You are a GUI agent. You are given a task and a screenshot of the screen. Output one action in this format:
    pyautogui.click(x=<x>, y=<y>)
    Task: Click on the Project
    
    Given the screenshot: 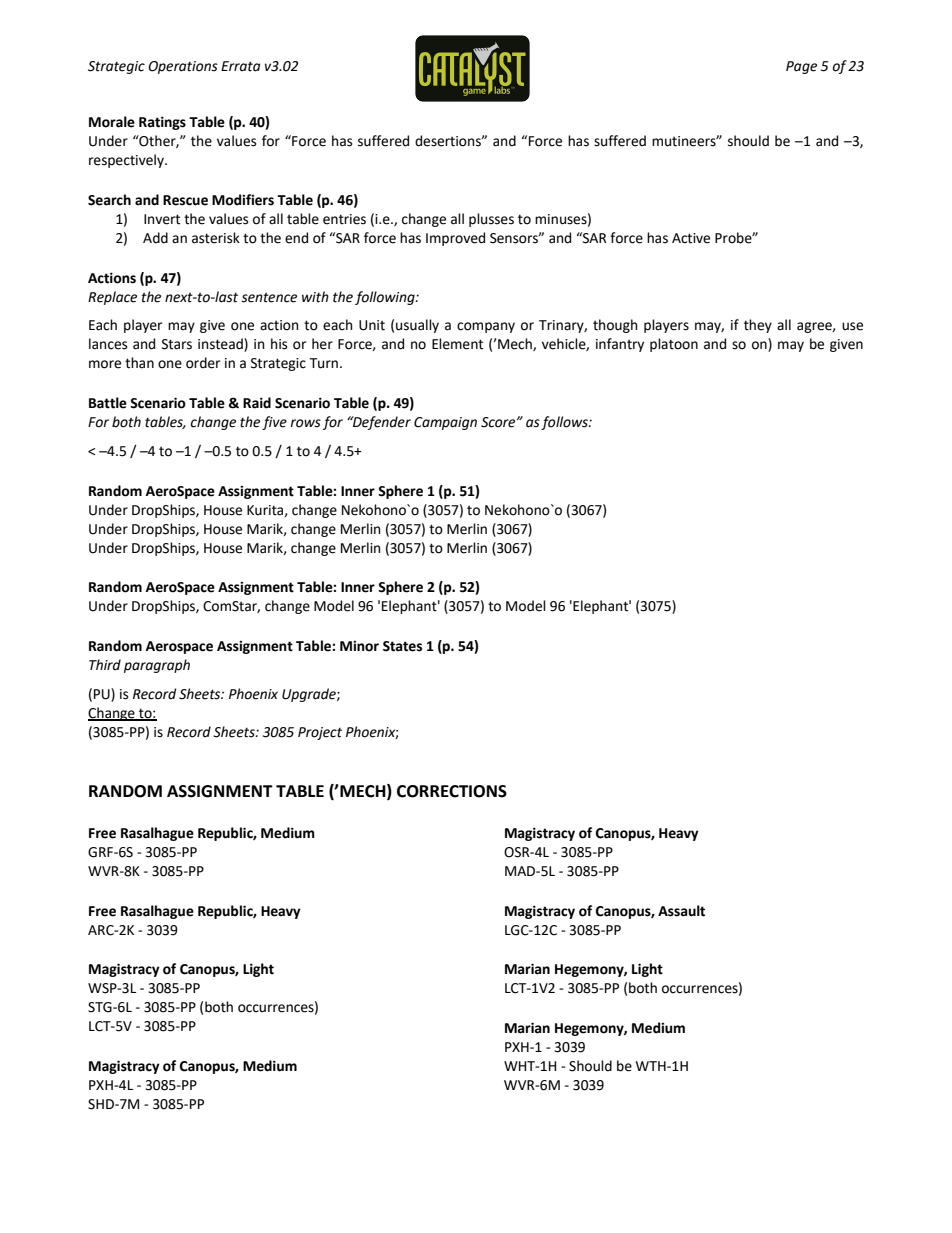 What is the action you would take?
    pyautogui.click(x=320, y=733)
